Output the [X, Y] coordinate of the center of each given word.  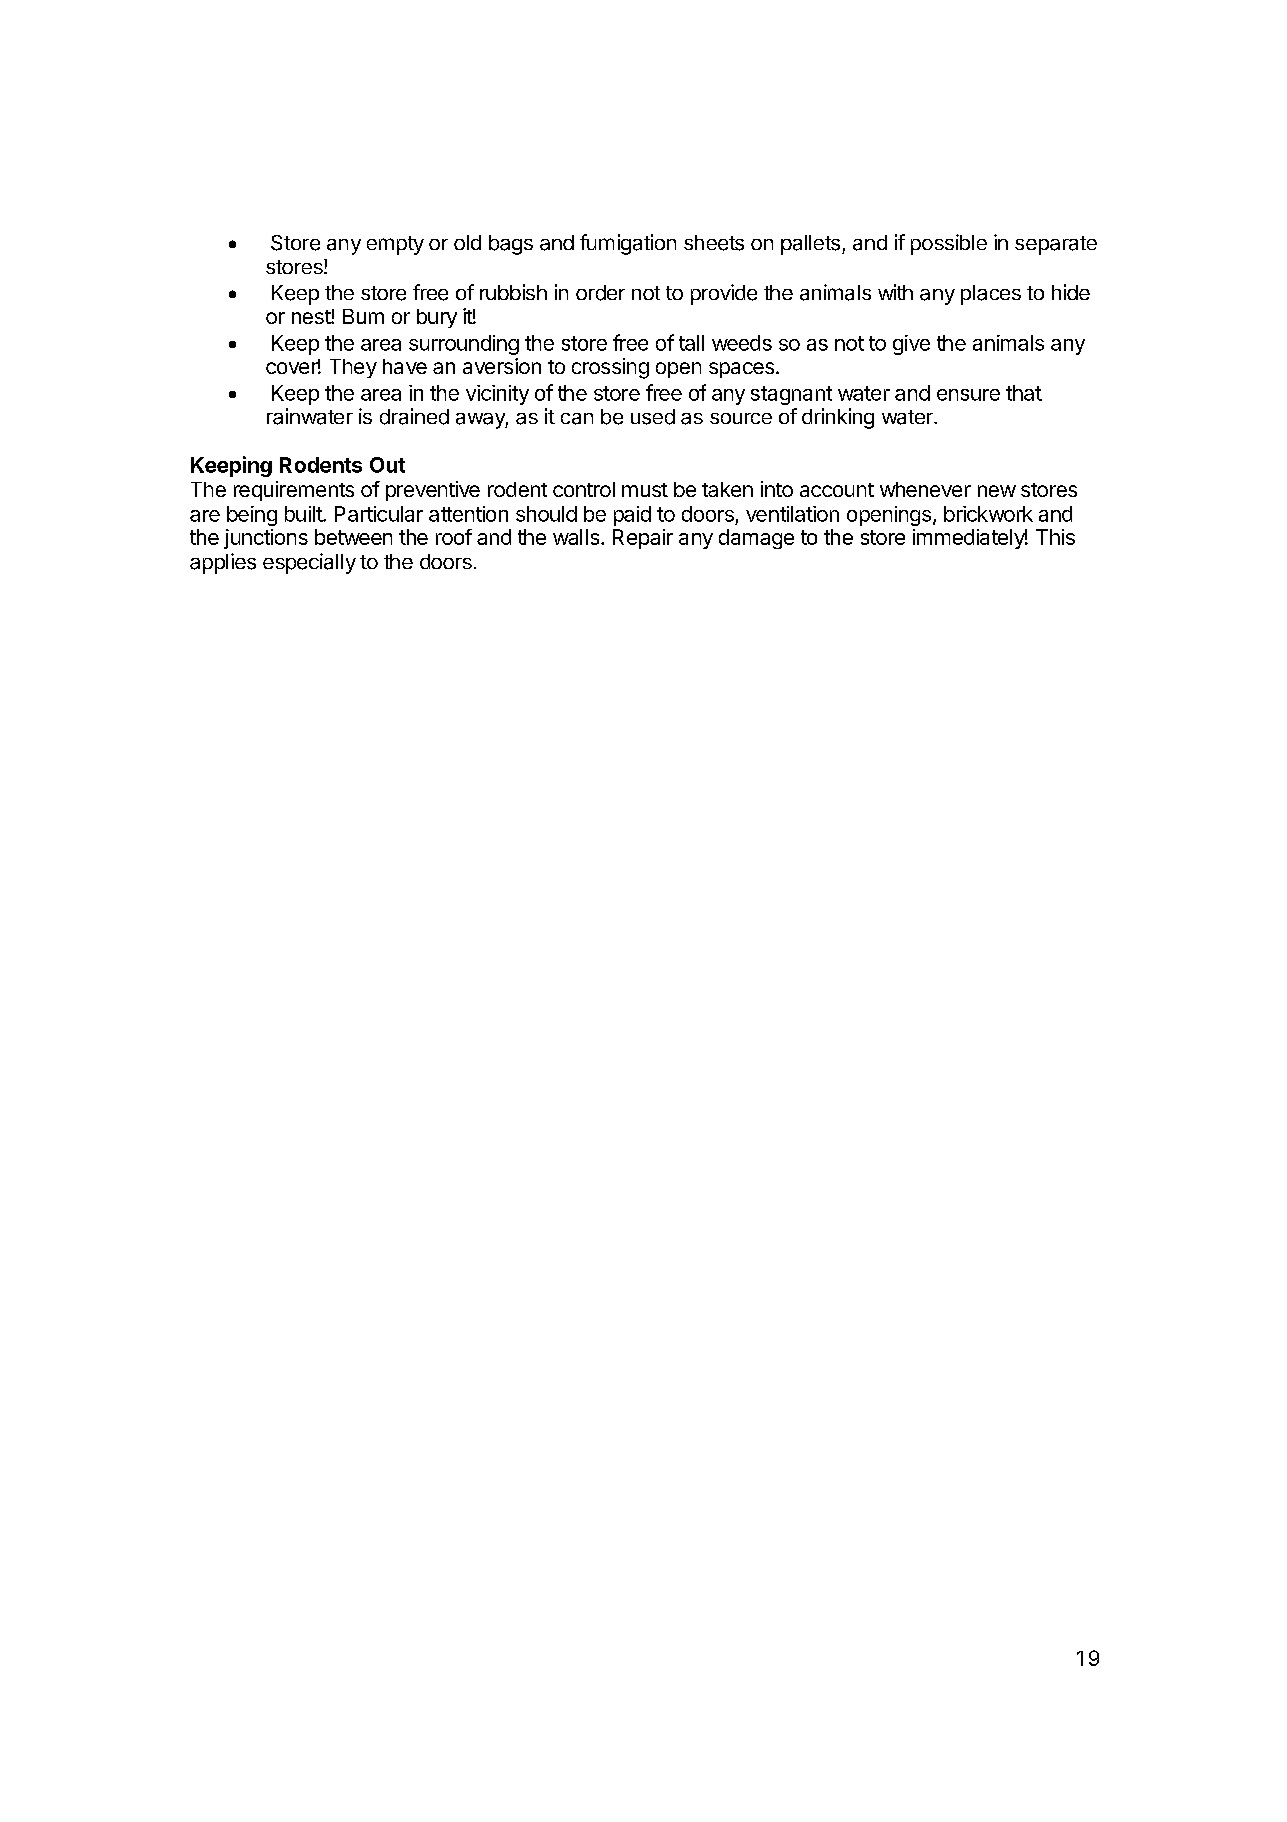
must [645, 490]
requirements [294, 491]
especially [309, 563]
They [353, 368]
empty [395, 245]
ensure [968, 395]
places [991, 295]
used [653, 417]
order [600, 293]
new [997, 491]
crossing [610, 368]
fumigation [628, 244]
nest [312, 317]
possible [949, 244]
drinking [838, 418]
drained [414, 416]
